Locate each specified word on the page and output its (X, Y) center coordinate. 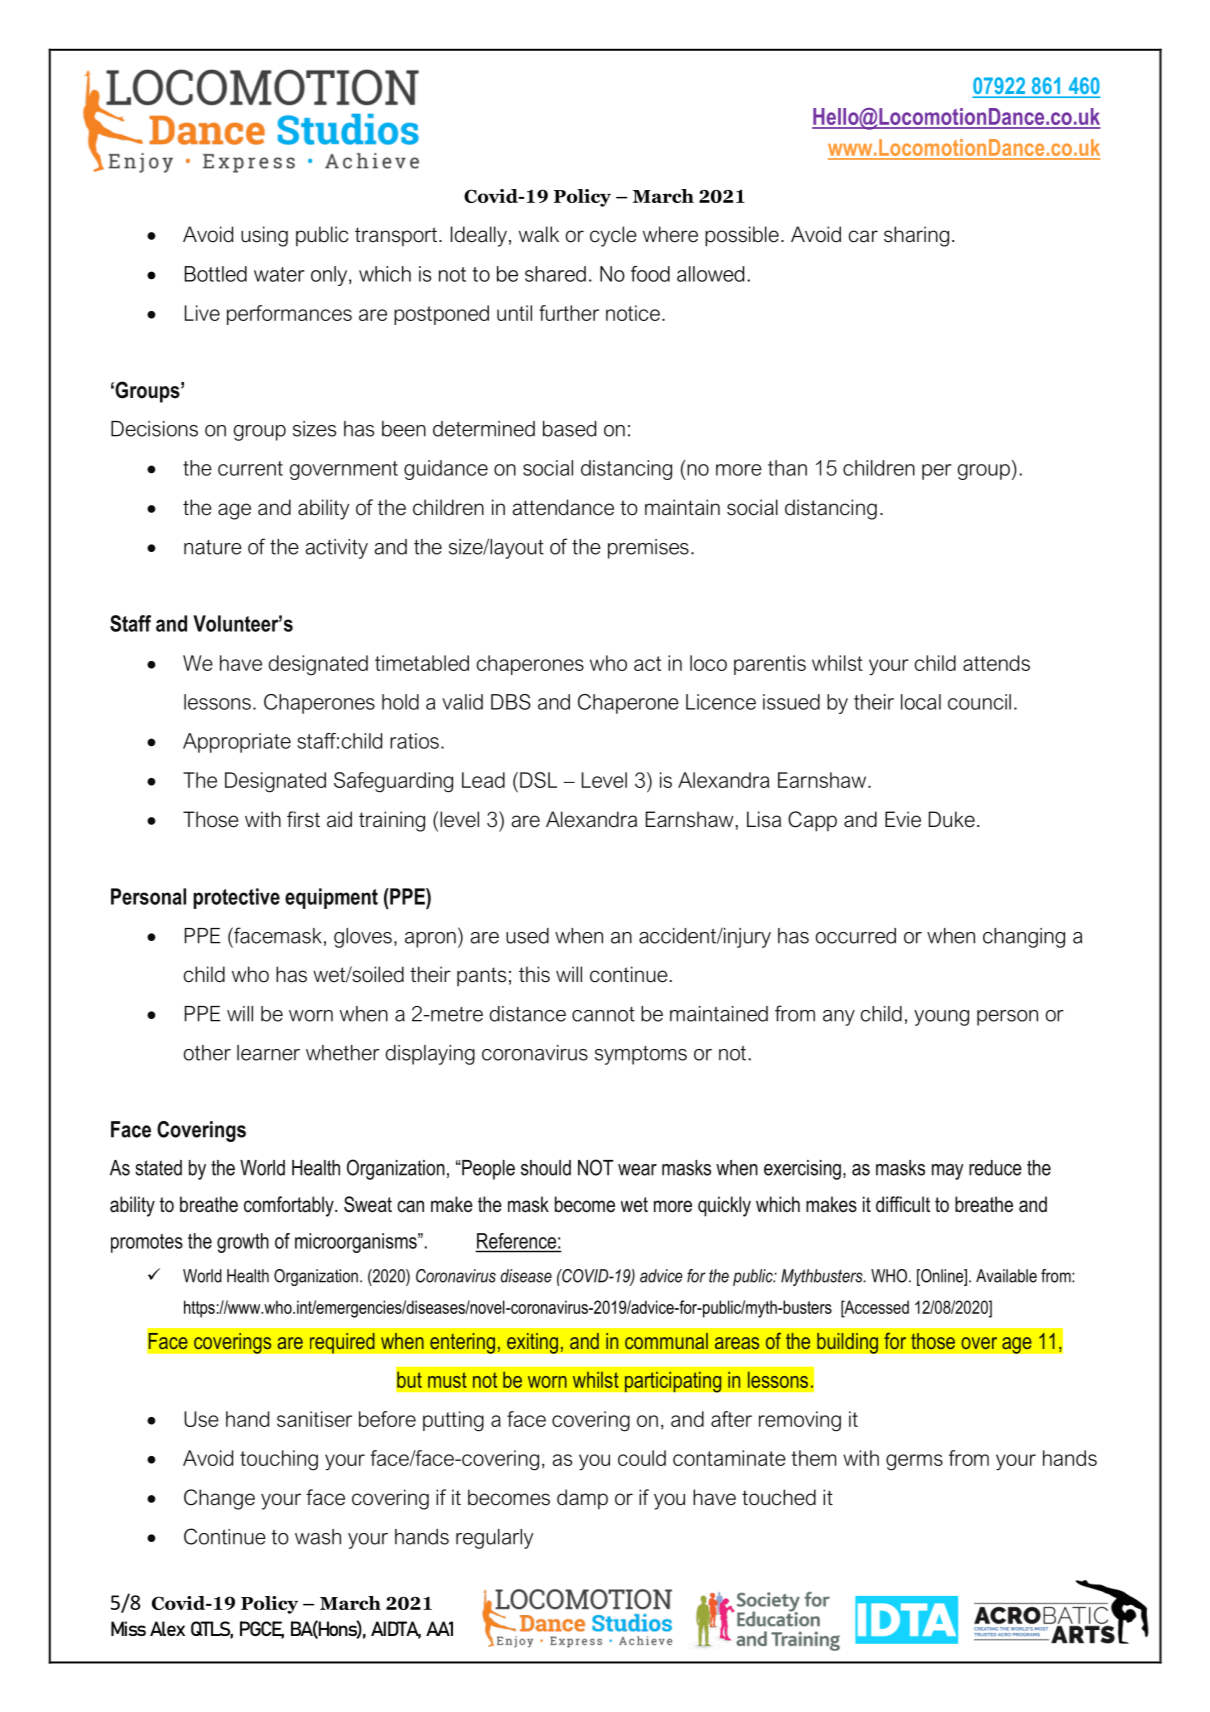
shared (555, 274)
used (527, 936)
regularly (494, 1539)
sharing (916, 236)
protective (236, 898)
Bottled (216, 274)
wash (318, 1537)
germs (914, 1462)
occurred (856, 936)
